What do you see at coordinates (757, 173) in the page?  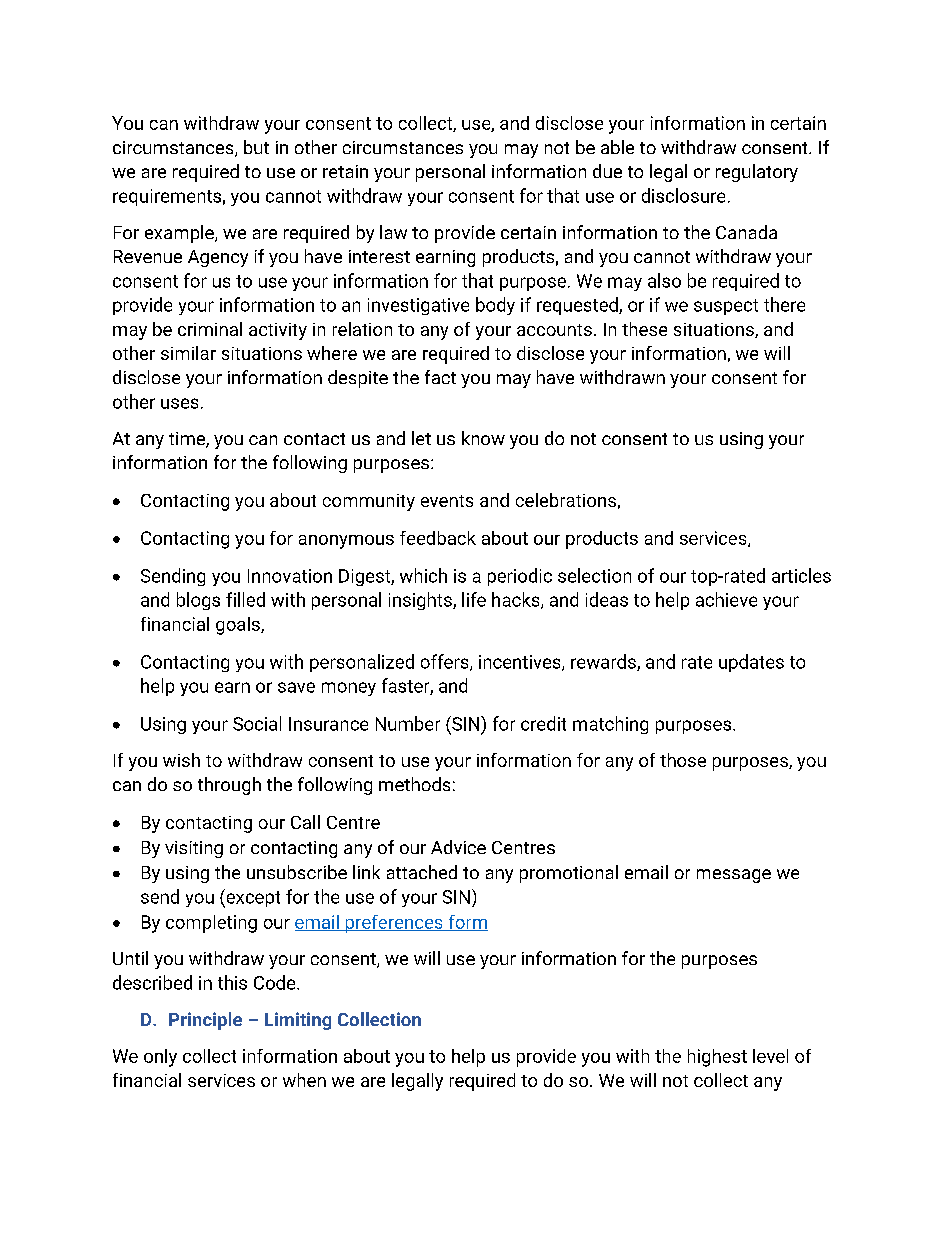 I see `regulatory` at bounding box center [757, 173].
